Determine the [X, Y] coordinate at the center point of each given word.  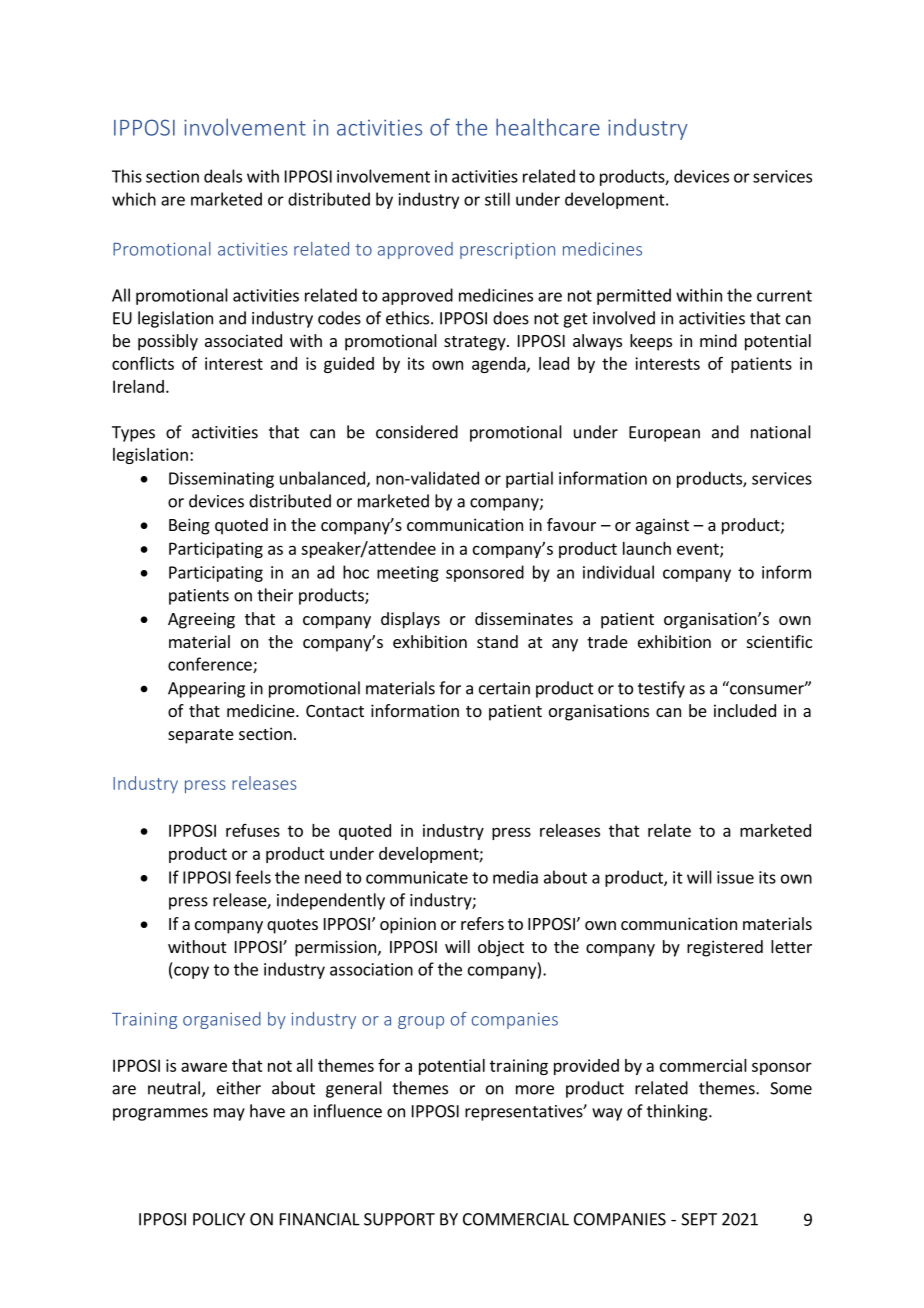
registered [725, 948]
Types [133, 434]
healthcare [548, 127]
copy [190, 972]
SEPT [699, 1219]
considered [417, 432]
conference [211, 665]
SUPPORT [399, 1219]
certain [504, 688]
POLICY [219, 1219]
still [497, 199]
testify [661, 689]
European [664, 434]
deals [223, 176]
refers [482, 923]
